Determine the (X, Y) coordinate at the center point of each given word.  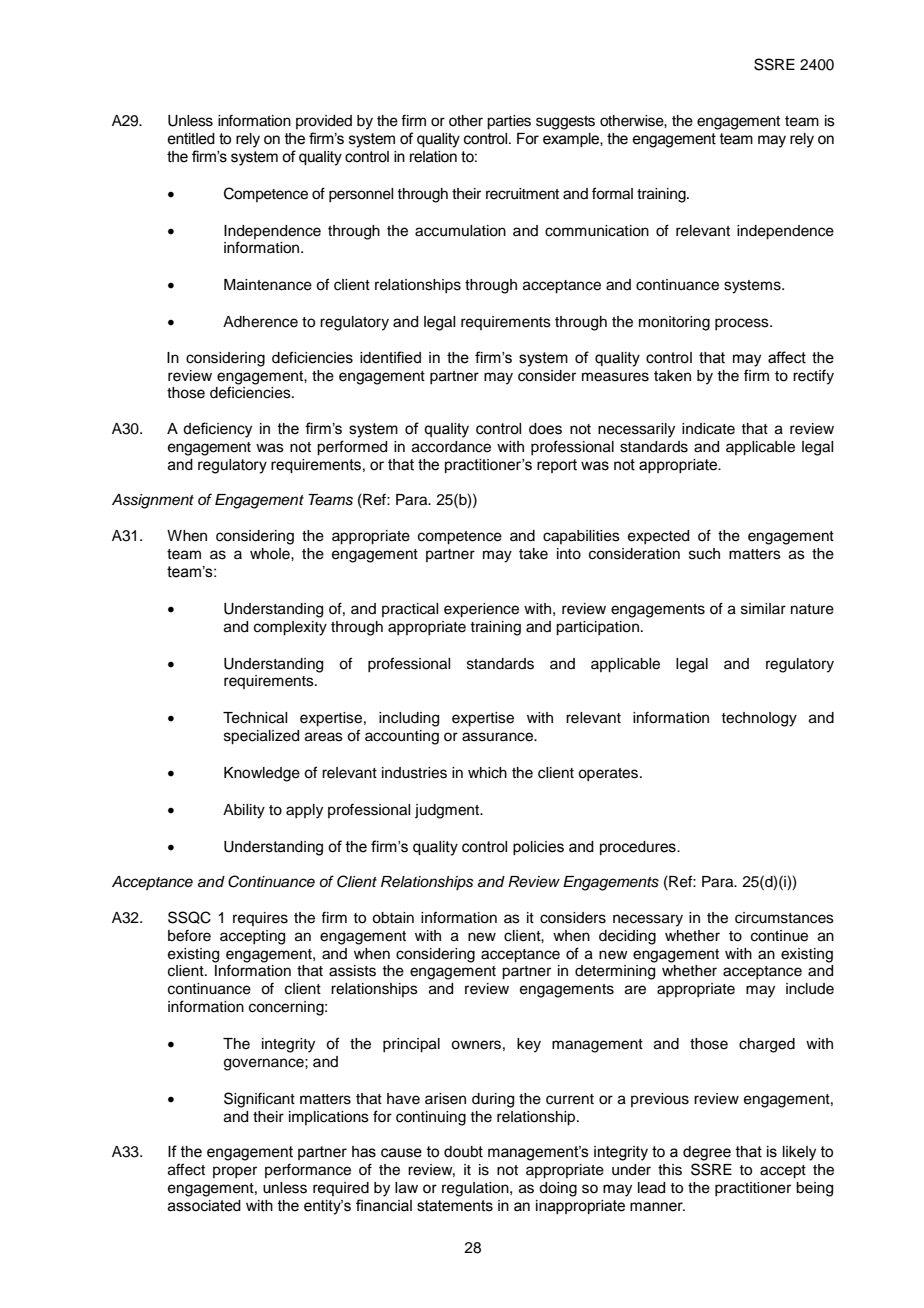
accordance (451, 447)
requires (260, 919)
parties (509, 122)
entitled (191, 139)
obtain (393, 918)
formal (612, 193)
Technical (255, 718)
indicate (708, 429)
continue (779, 936)
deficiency (217, 430)
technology (759, 719)
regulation (476, 1189)
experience (481, 610)
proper (235, 1172)
